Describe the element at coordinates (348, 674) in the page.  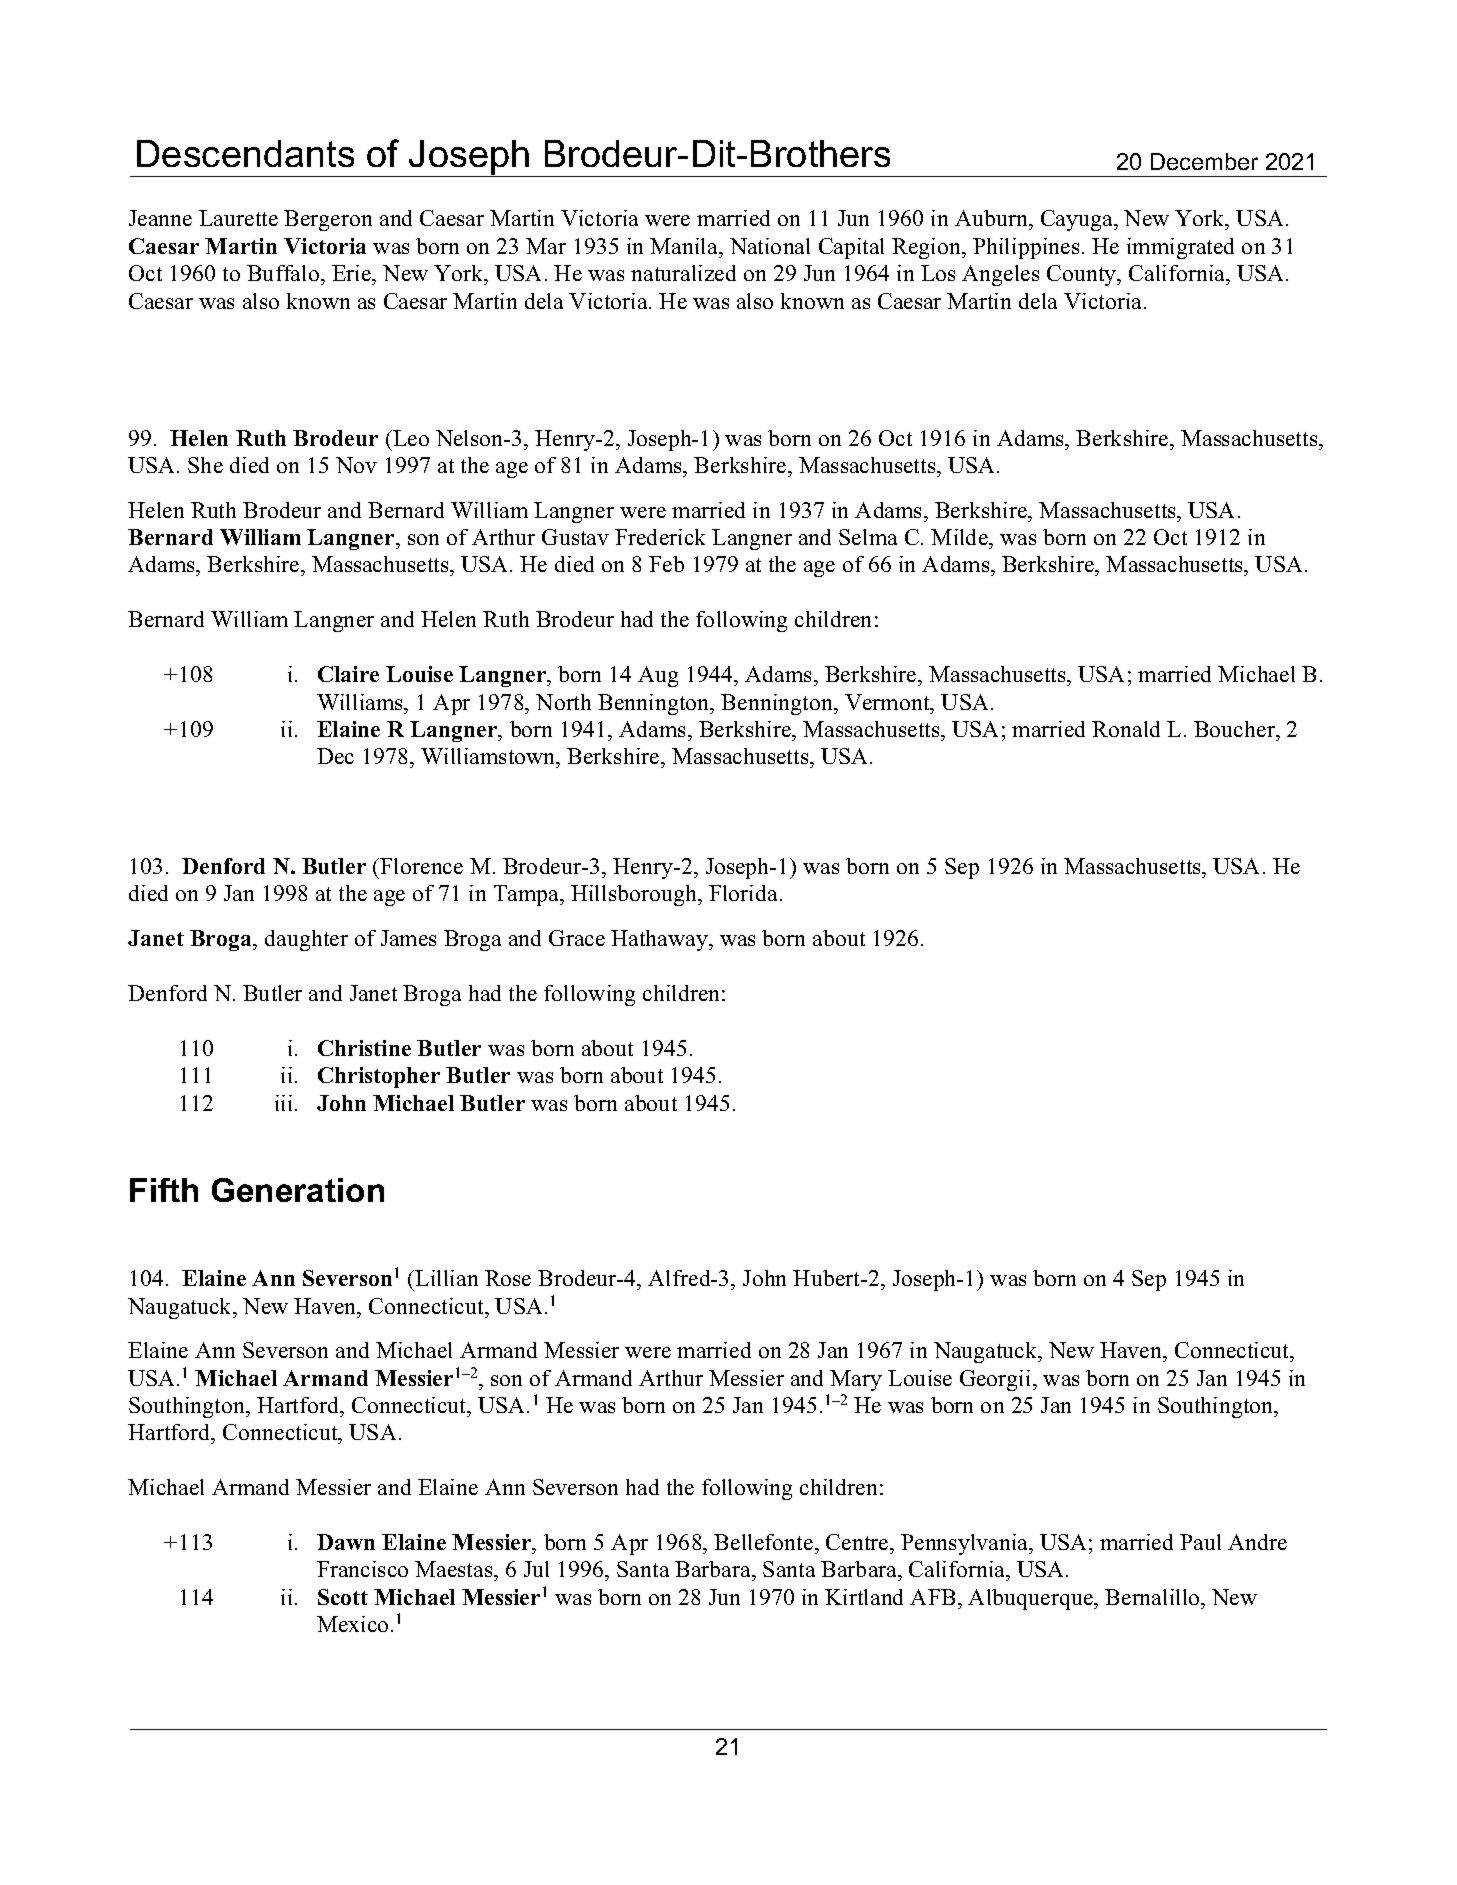
I see `Claire` at that location.
